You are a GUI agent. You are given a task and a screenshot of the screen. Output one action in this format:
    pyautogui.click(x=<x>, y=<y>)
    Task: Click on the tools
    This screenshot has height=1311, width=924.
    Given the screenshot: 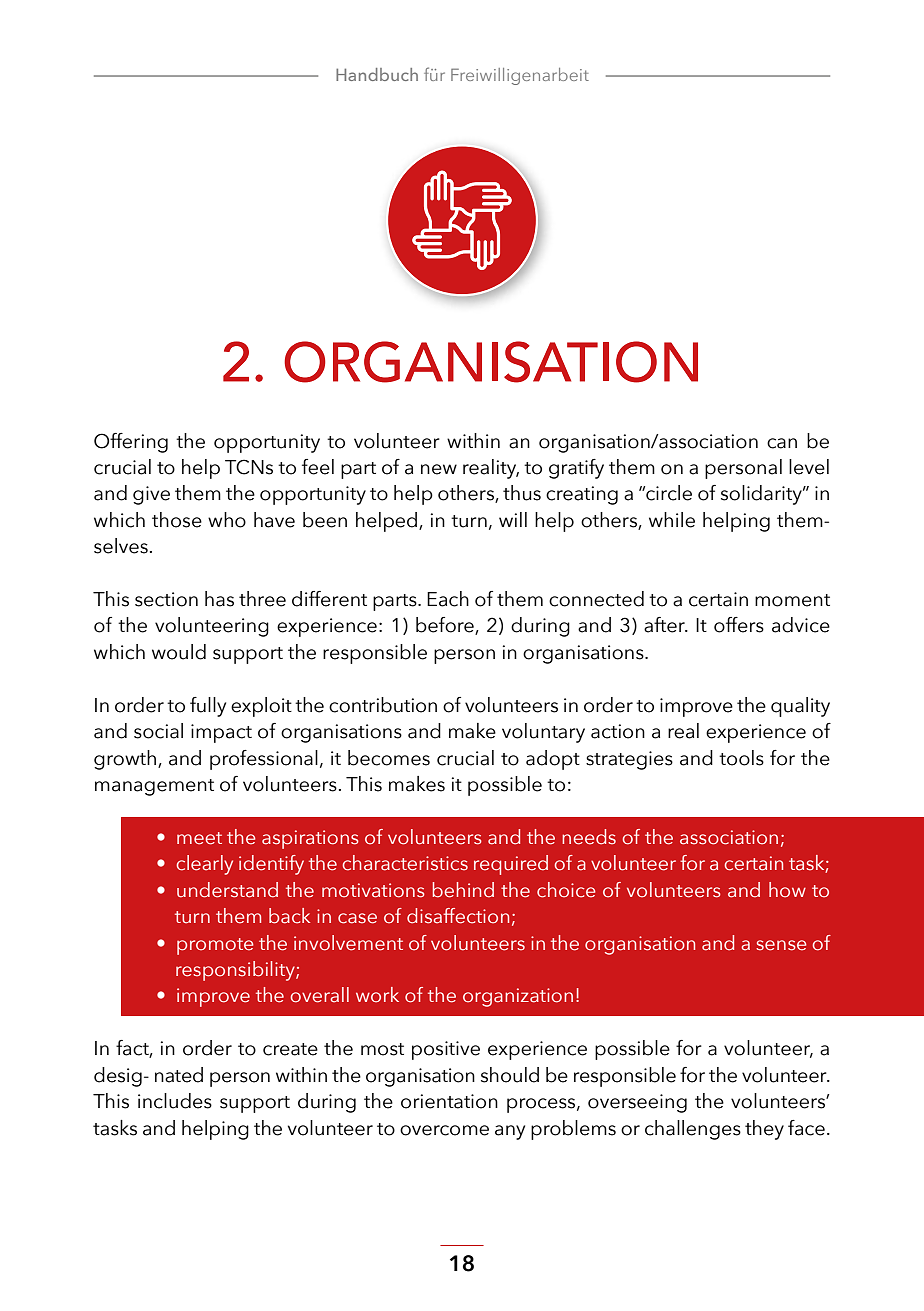 What is the action you would take?
    pyautogui.click(x=741, y=758)
